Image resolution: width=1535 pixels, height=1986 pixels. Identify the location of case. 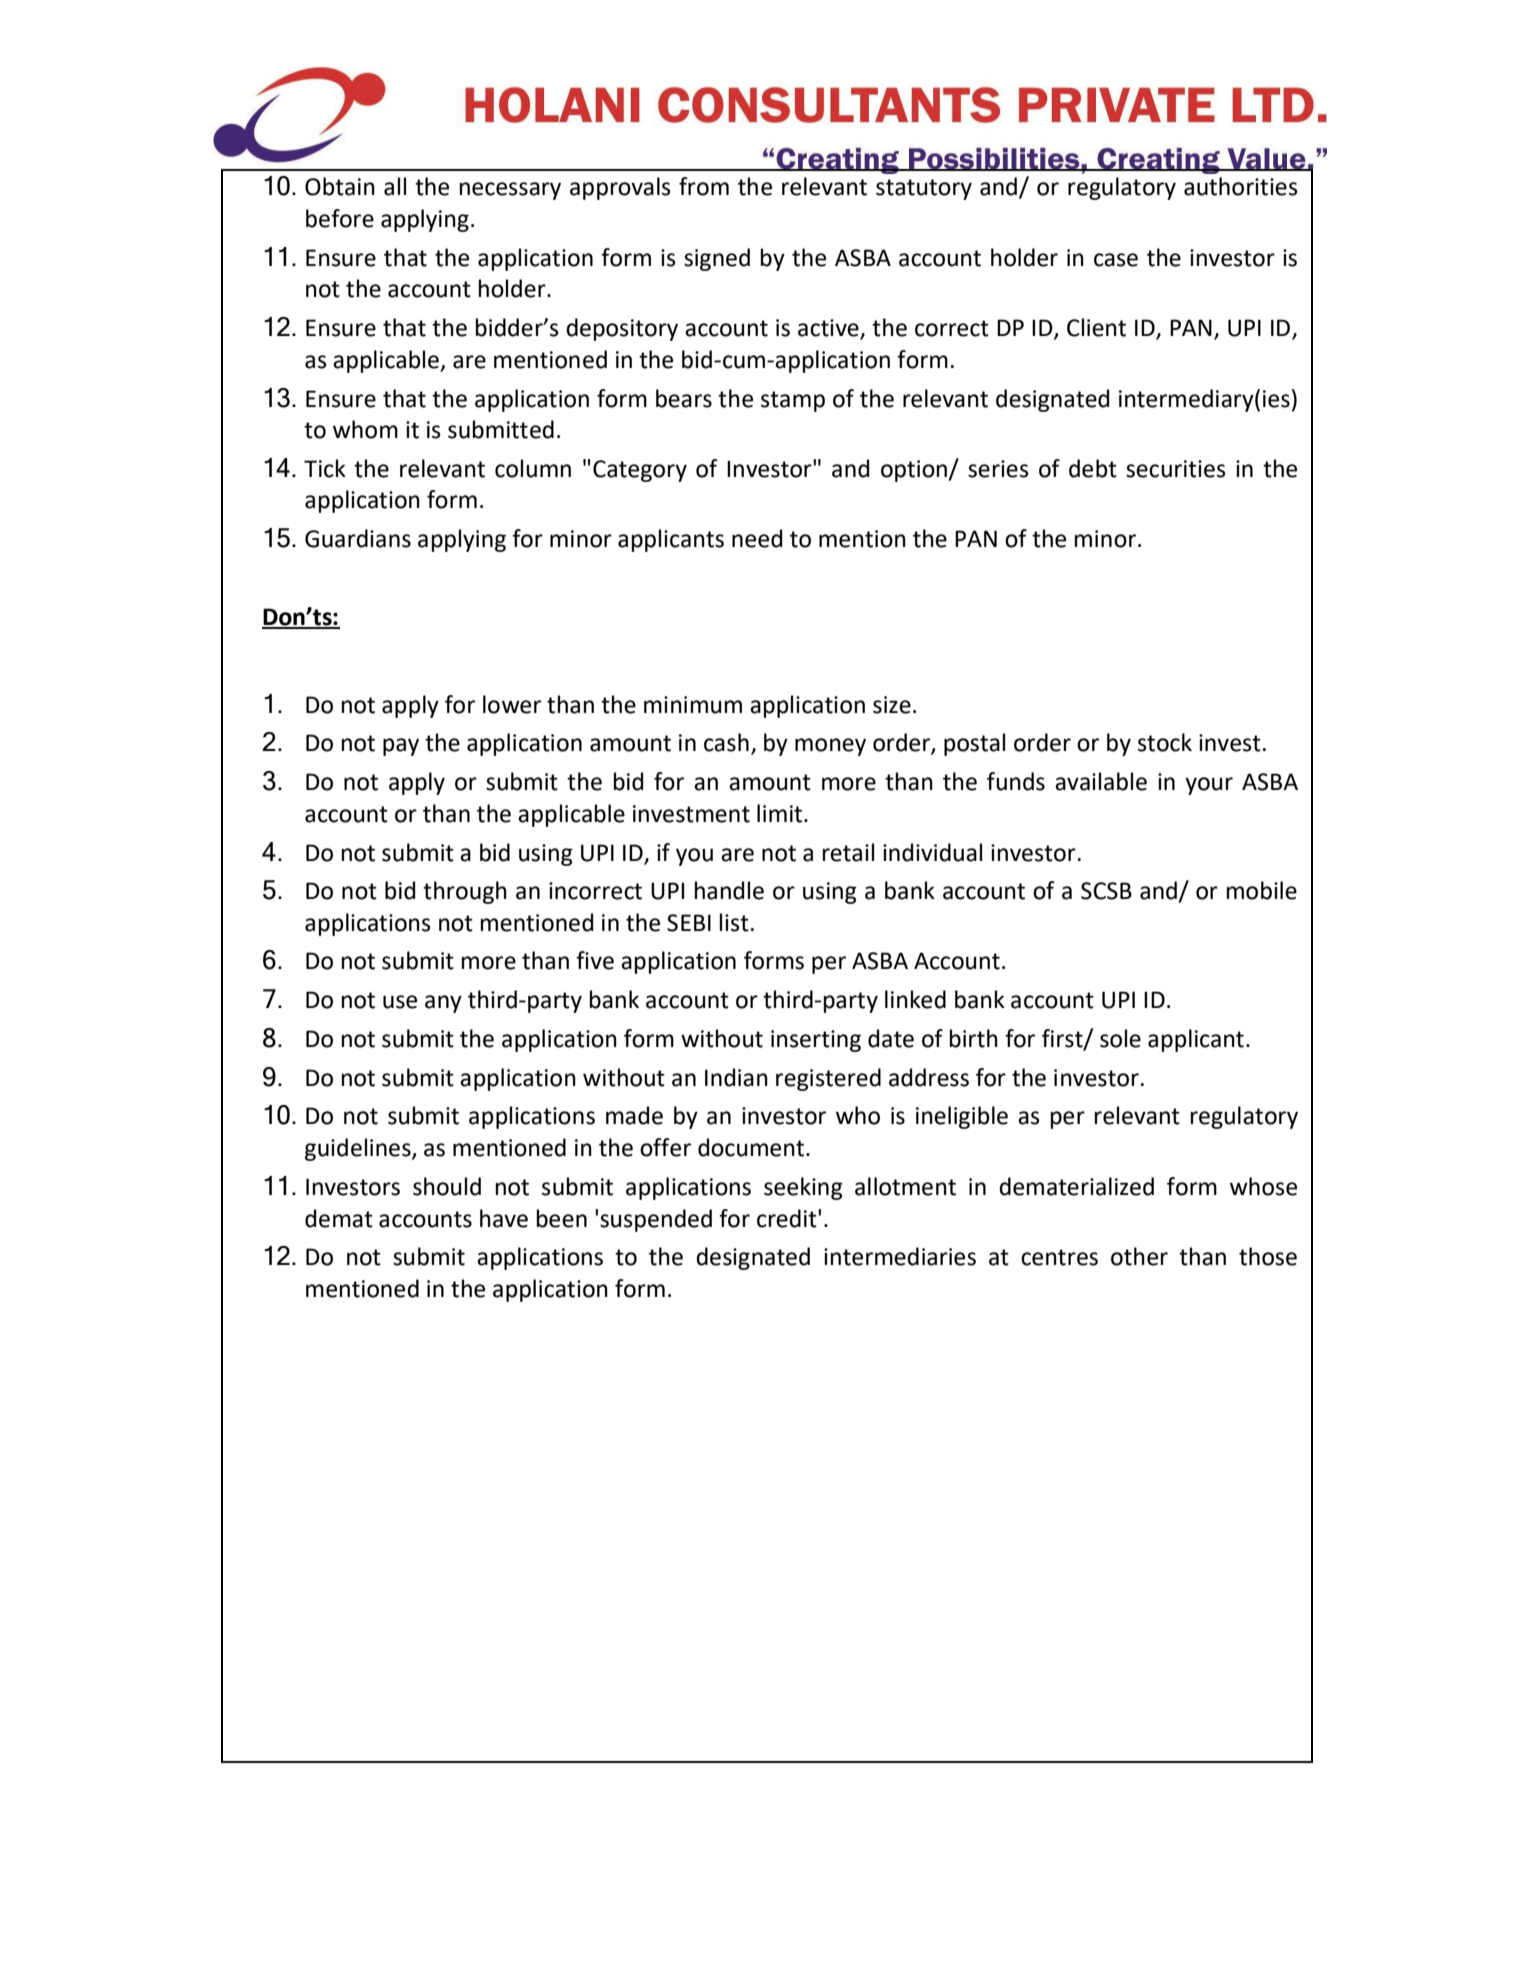
(1116, 260).
